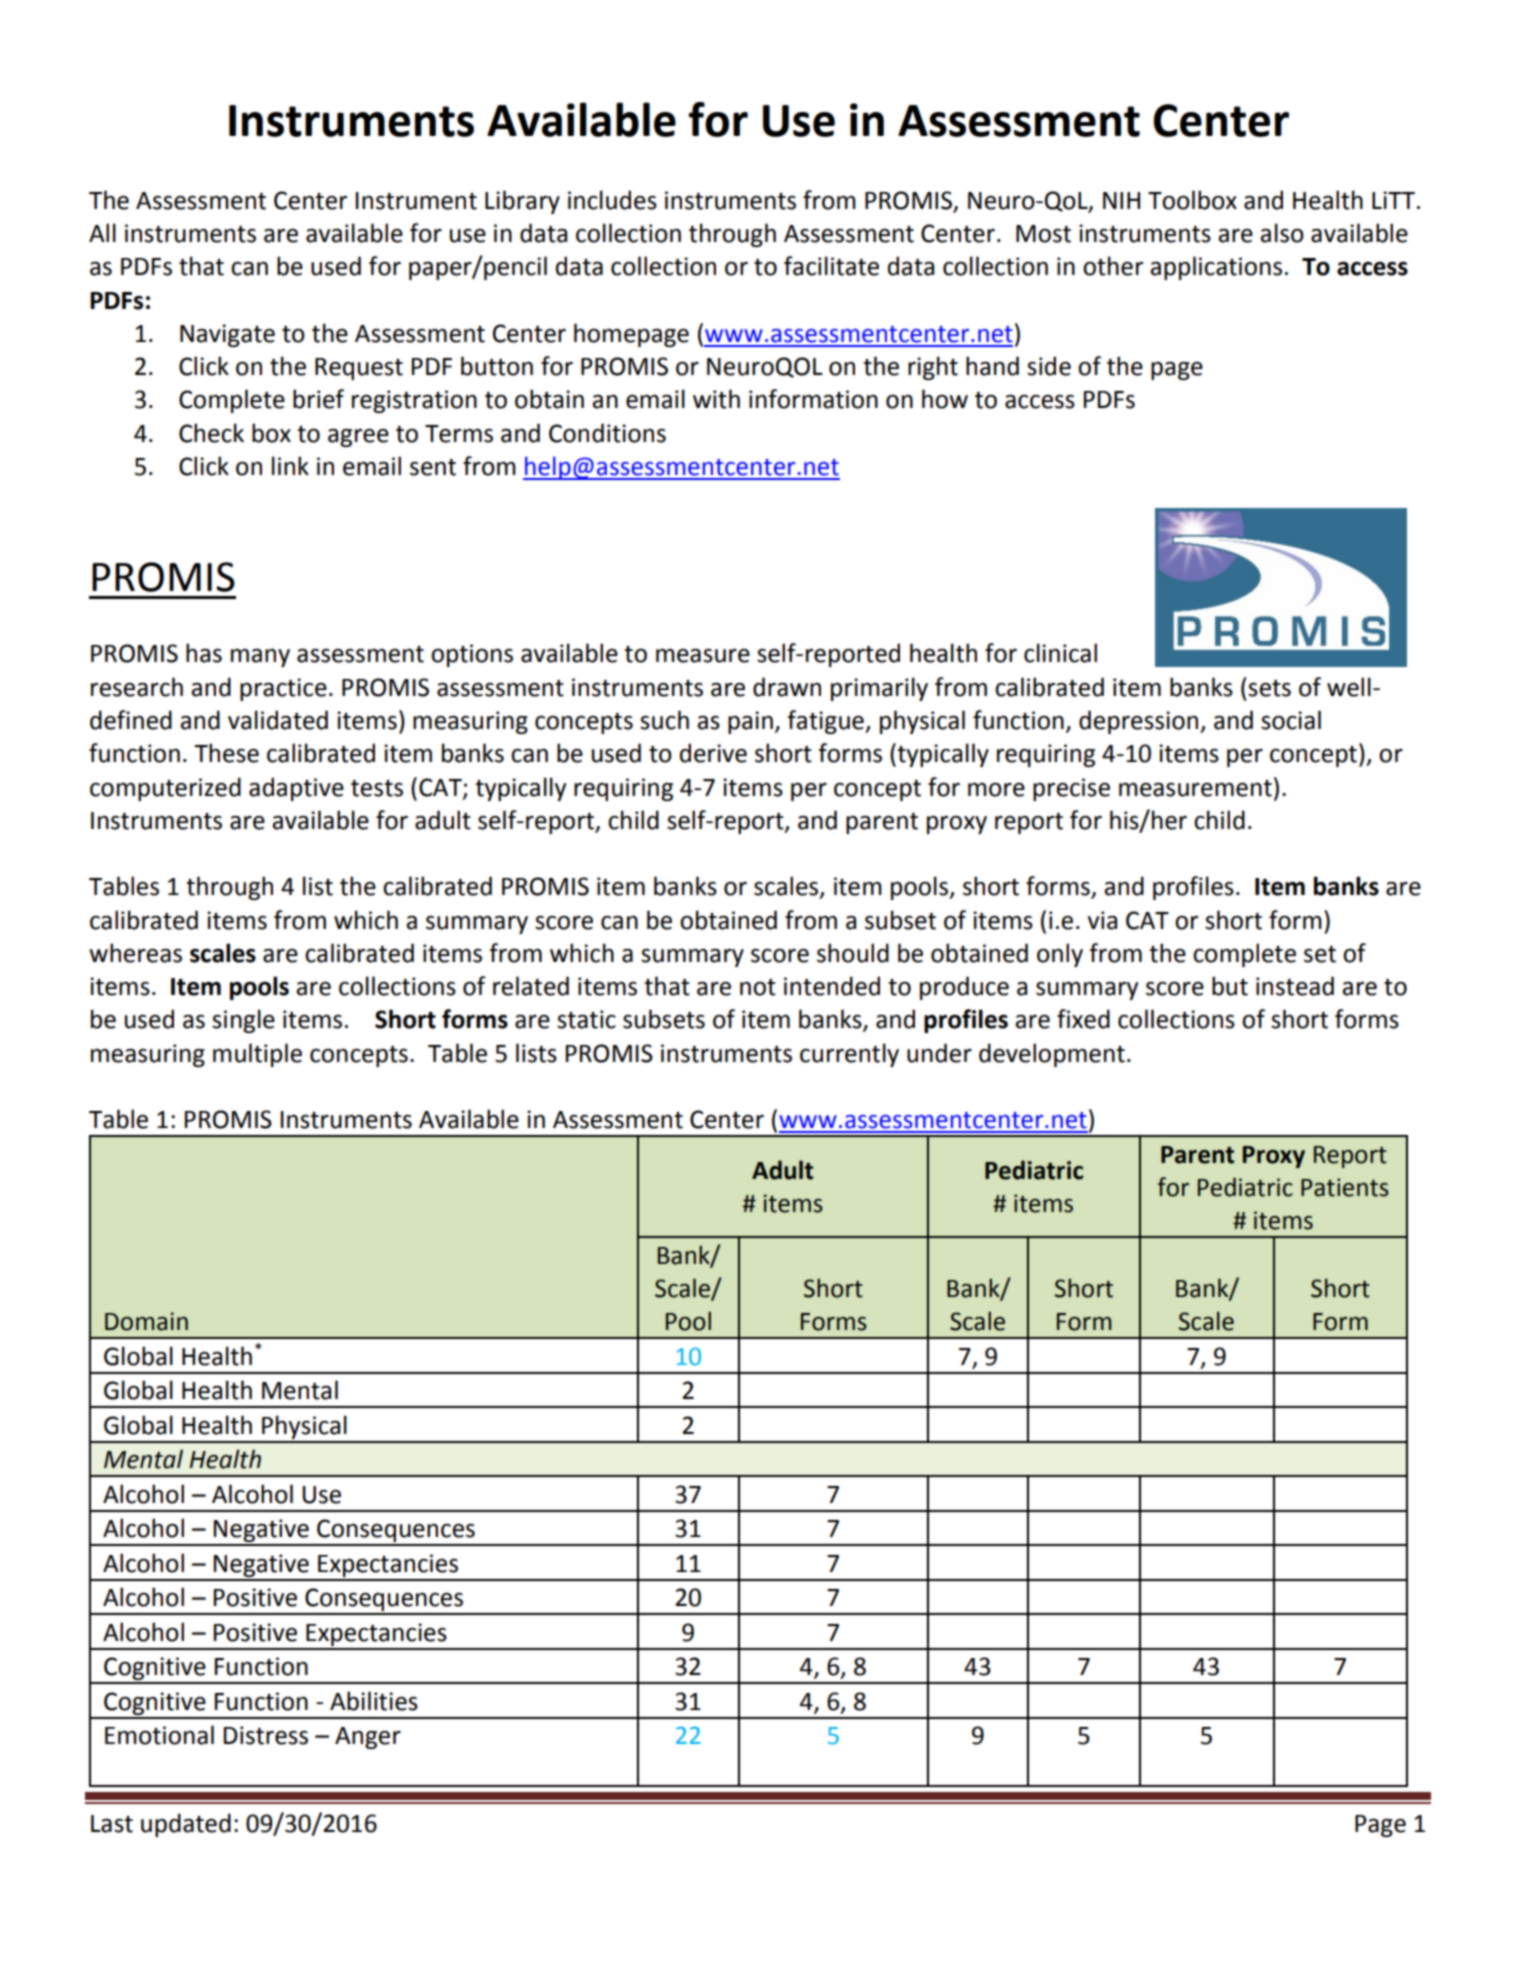  What do you see at coordinates (1295, 986) in the screenshot?
I see `instead` at bounding box center [1295, 986].
